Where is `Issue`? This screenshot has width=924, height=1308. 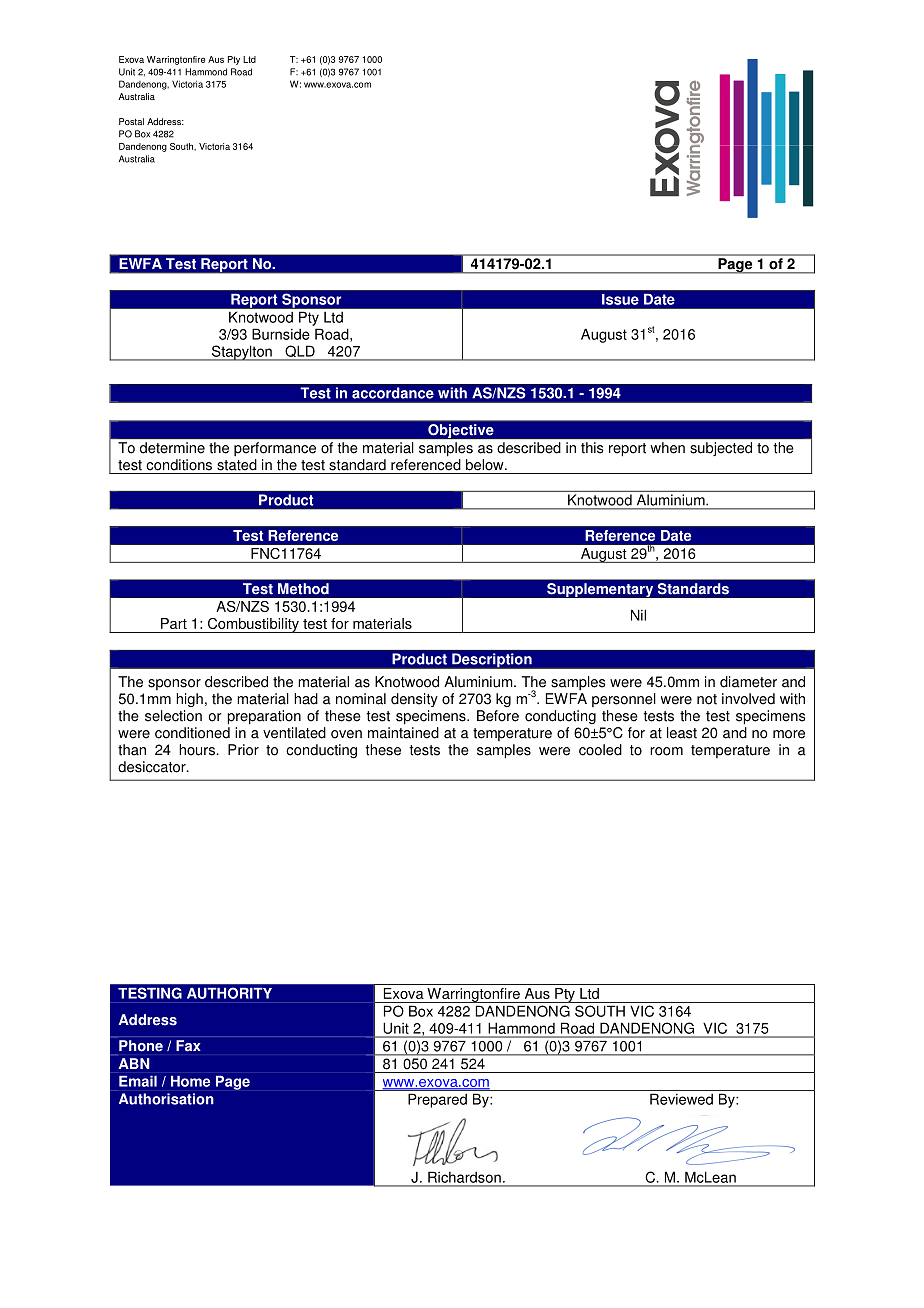 Issue is located at coordinates (620, 299).
